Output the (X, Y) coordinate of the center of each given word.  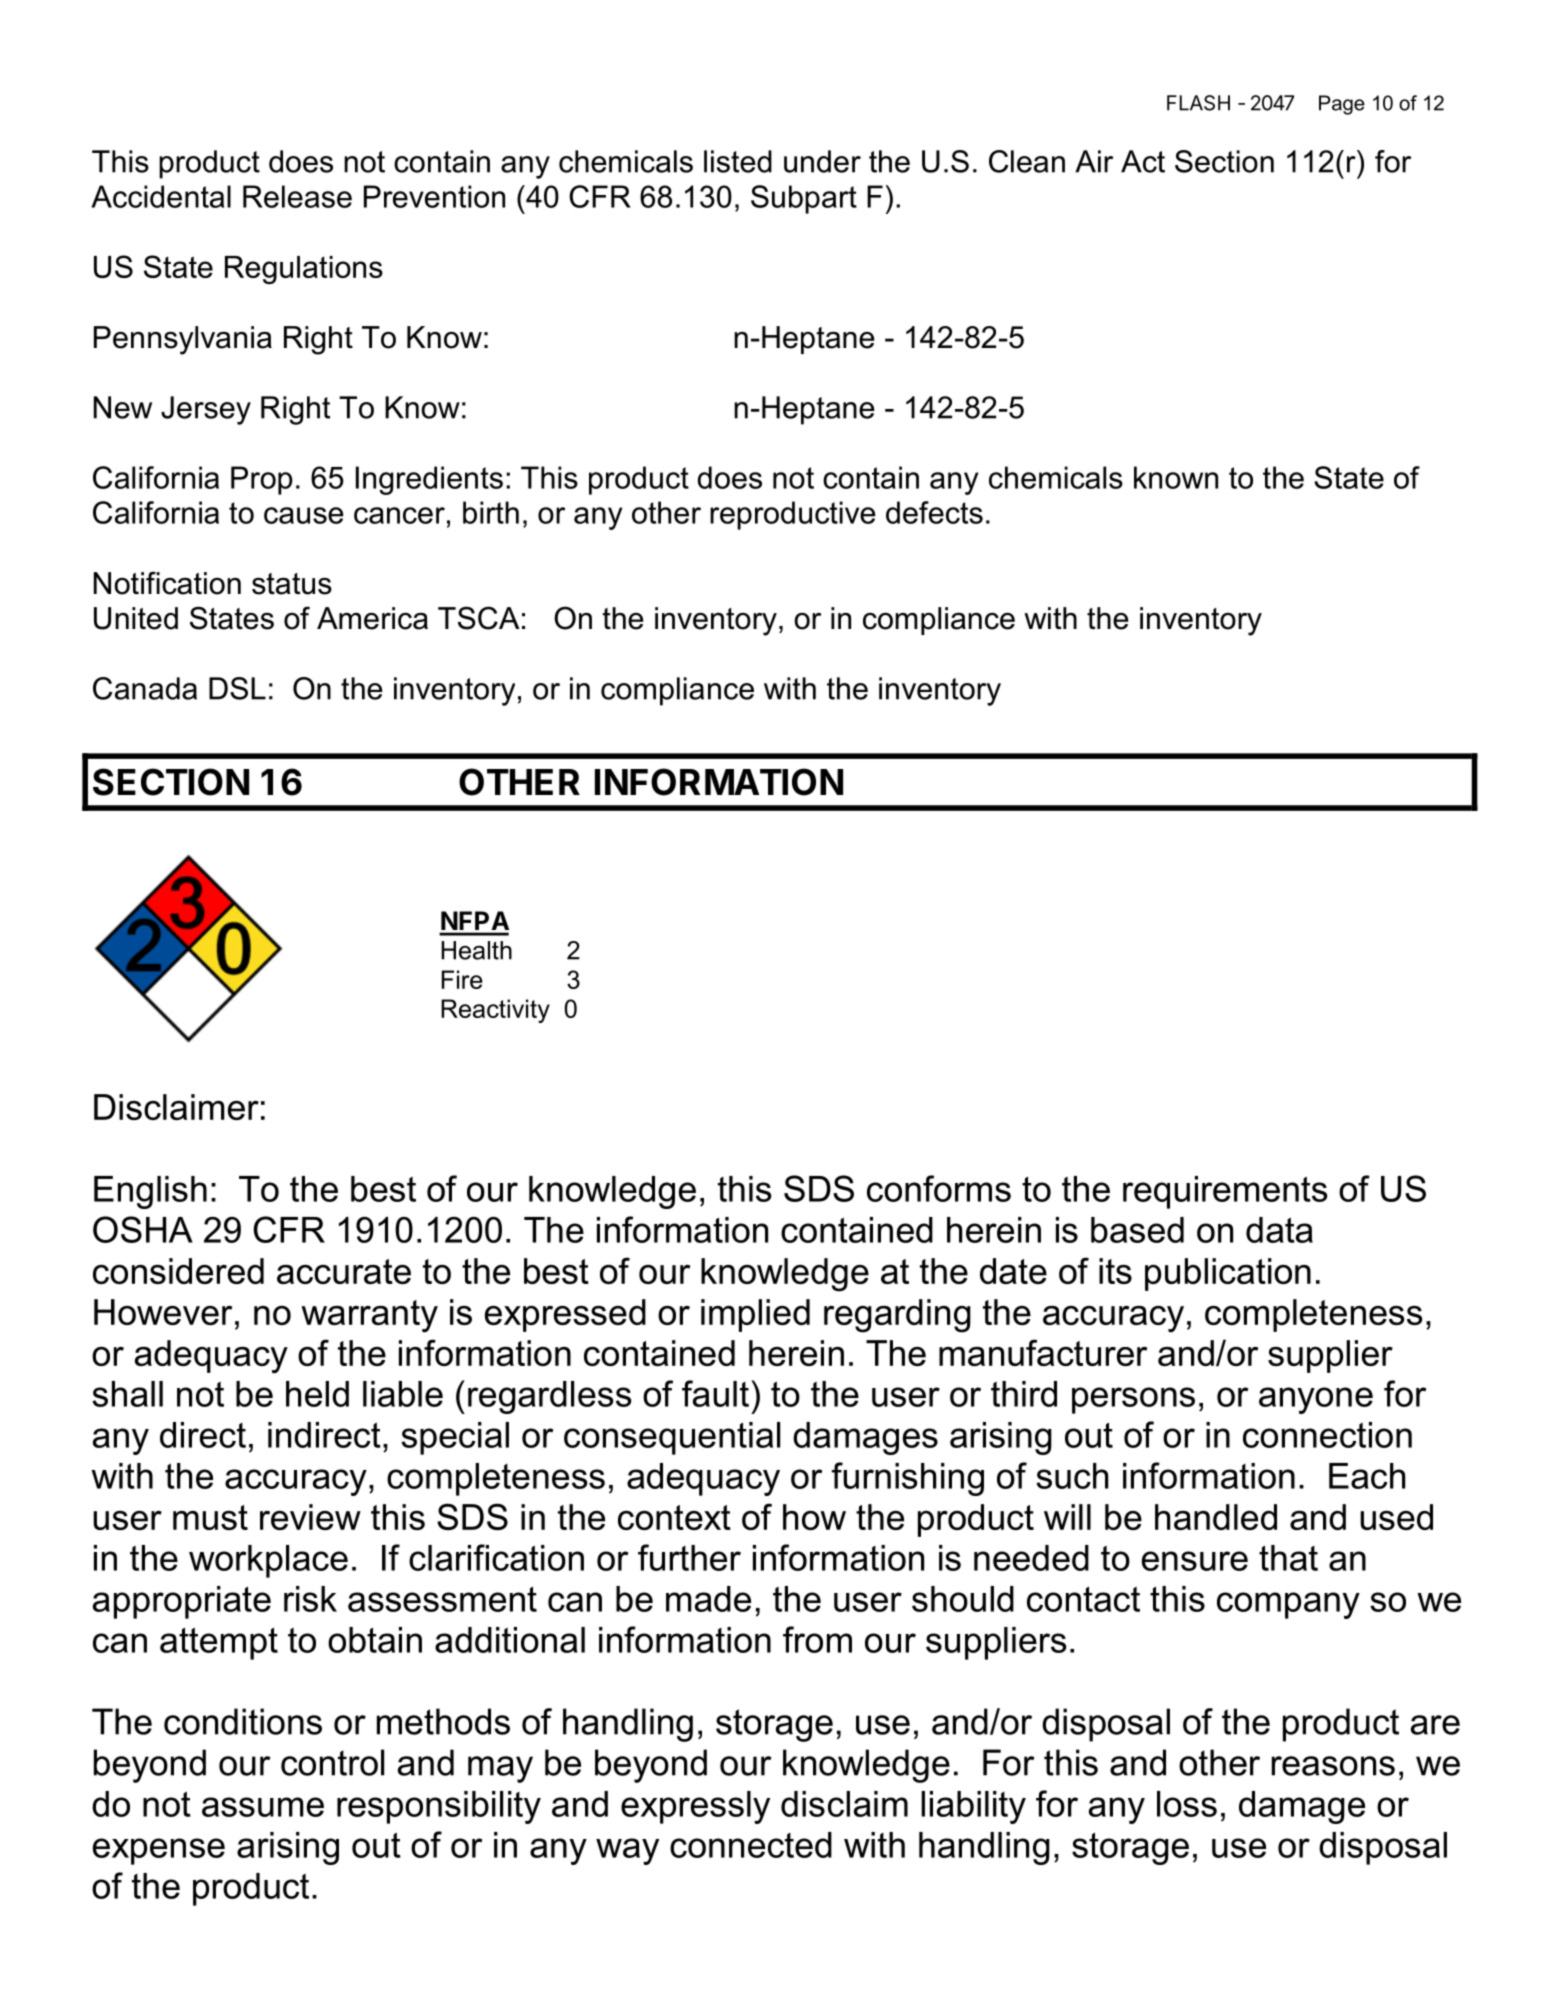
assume (263, 1807)
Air (1094, 161)
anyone (1316, 1400)
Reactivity (495, 1011)
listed (738, 161)
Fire (462, 979)
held (317, 1394)
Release (297, 196)
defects (934, 512)
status (292, 584)
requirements (1225, 1192)
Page (1342, 105)
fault (715, 1393)
